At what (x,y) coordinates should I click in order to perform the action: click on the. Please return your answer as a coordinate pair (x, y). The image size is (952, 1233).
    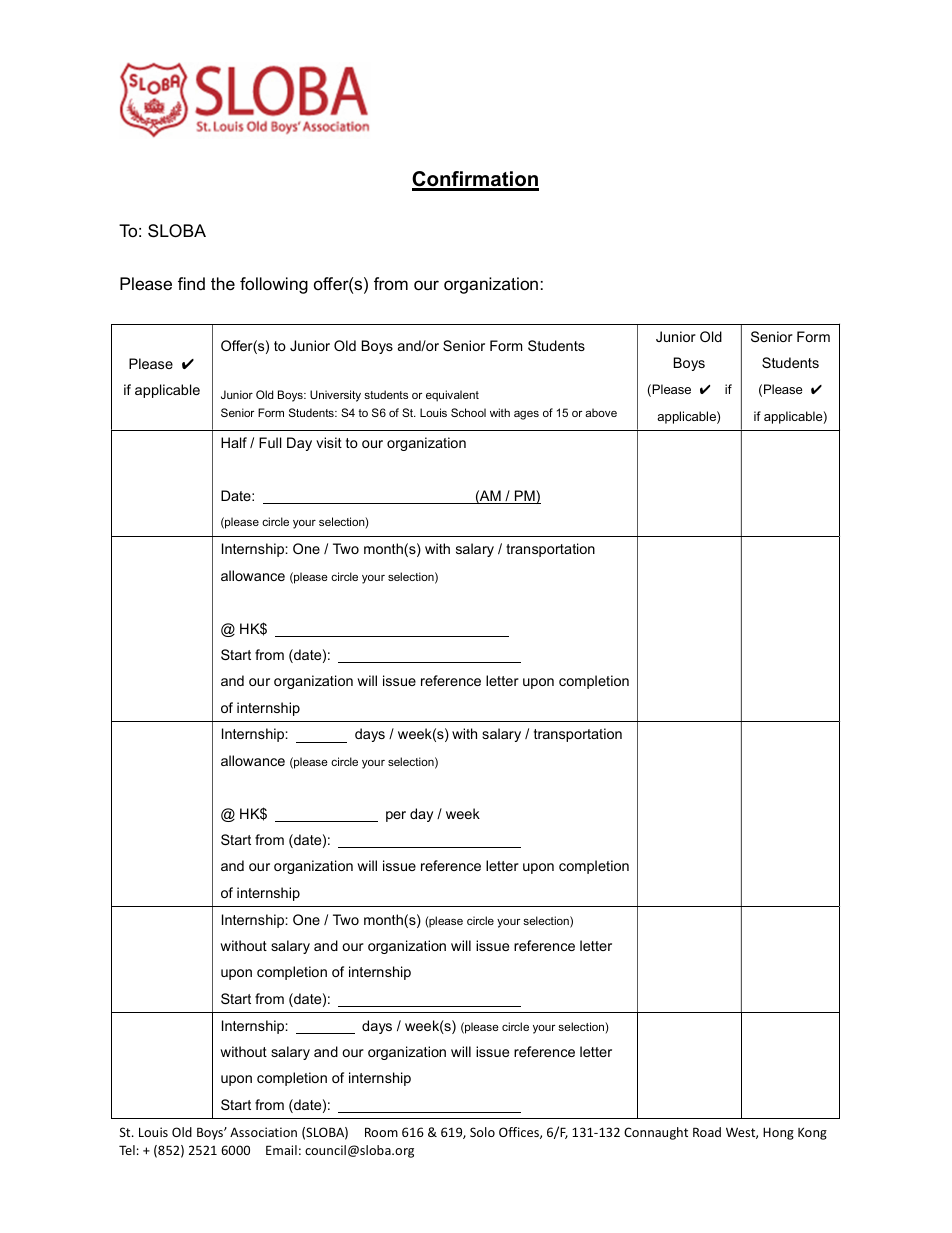
    Looking at the image, I should click on (223, 284).
